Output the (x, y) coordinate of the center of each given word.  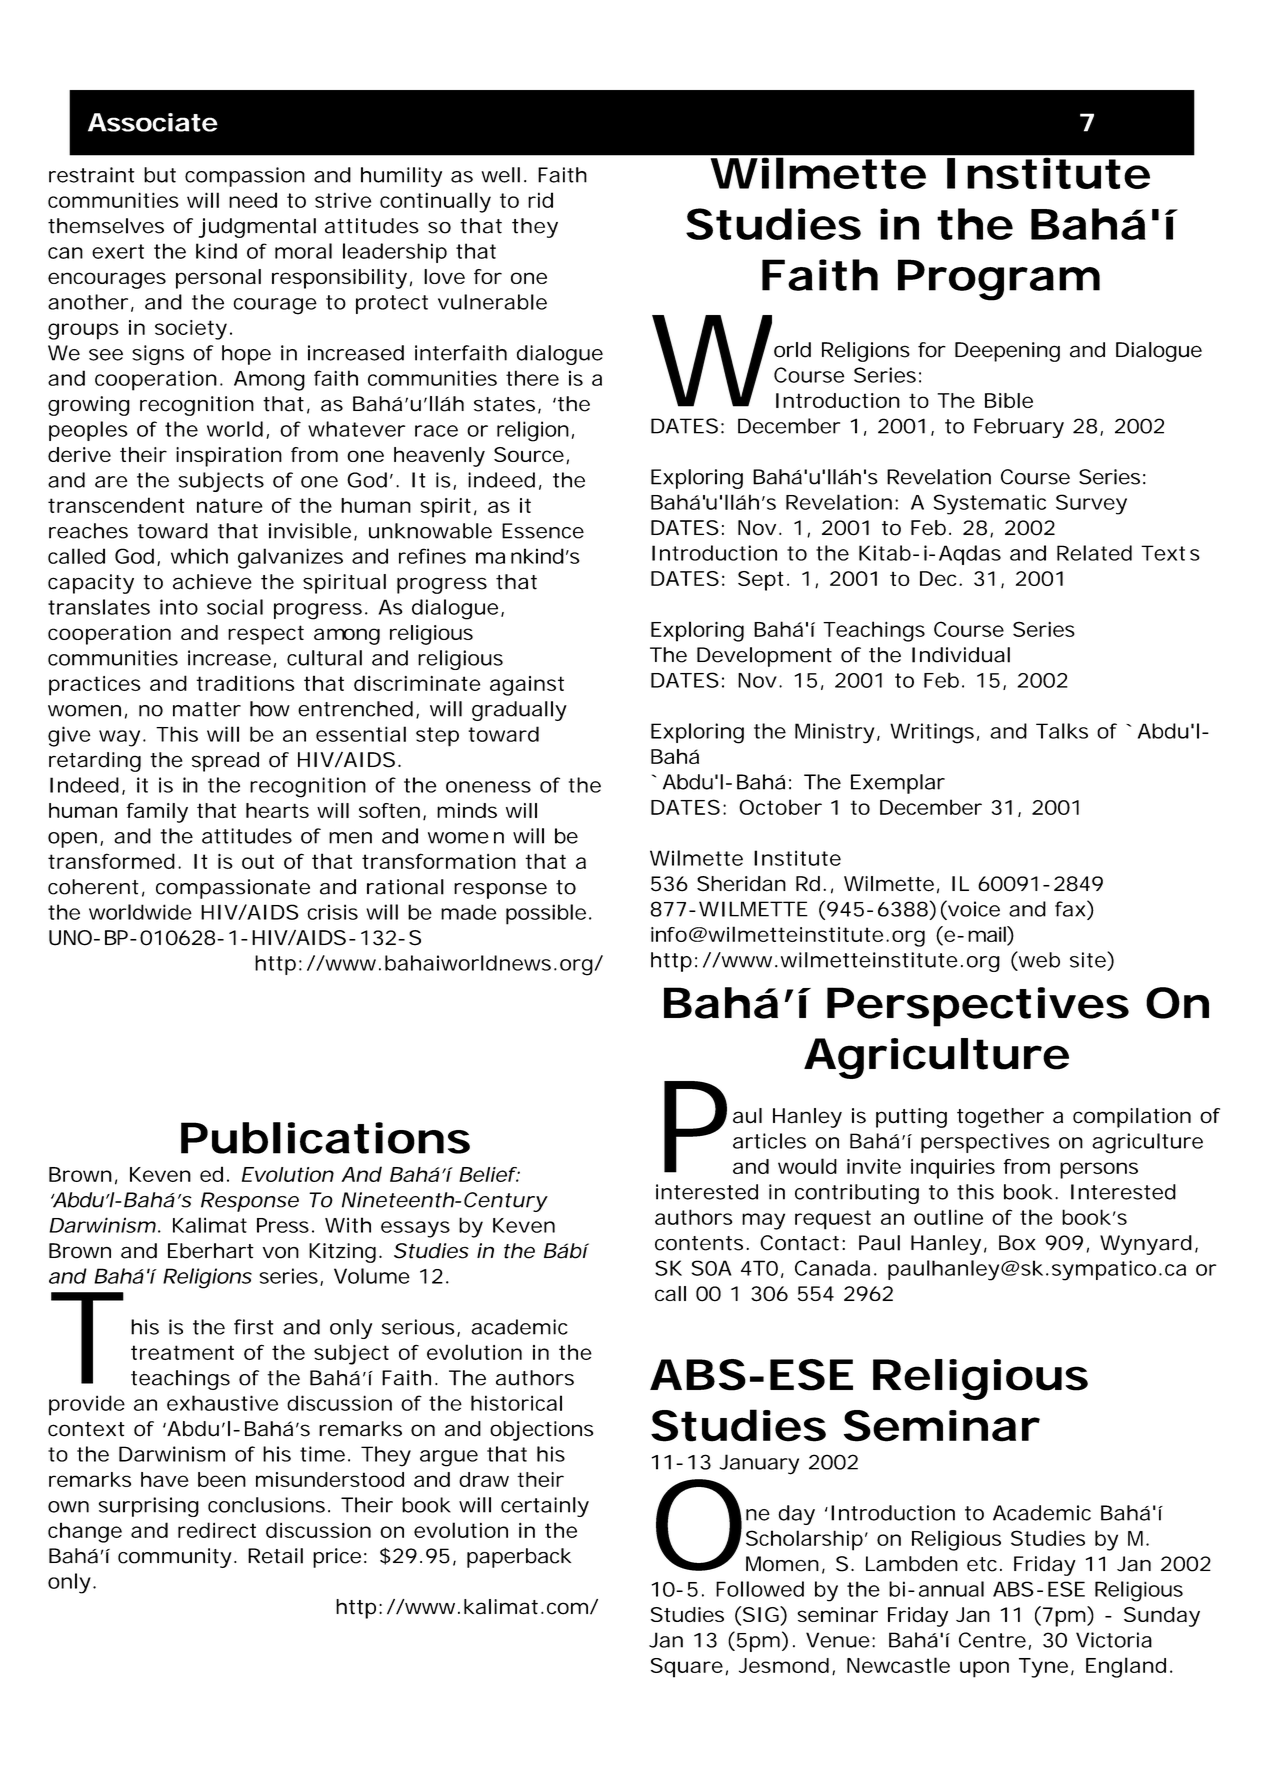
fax (1070, 909)
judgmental (257, 228)
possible (546, 914)
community (175, 1558)
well (500, 175)
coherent (93, 887)
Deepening (1007, 352)
